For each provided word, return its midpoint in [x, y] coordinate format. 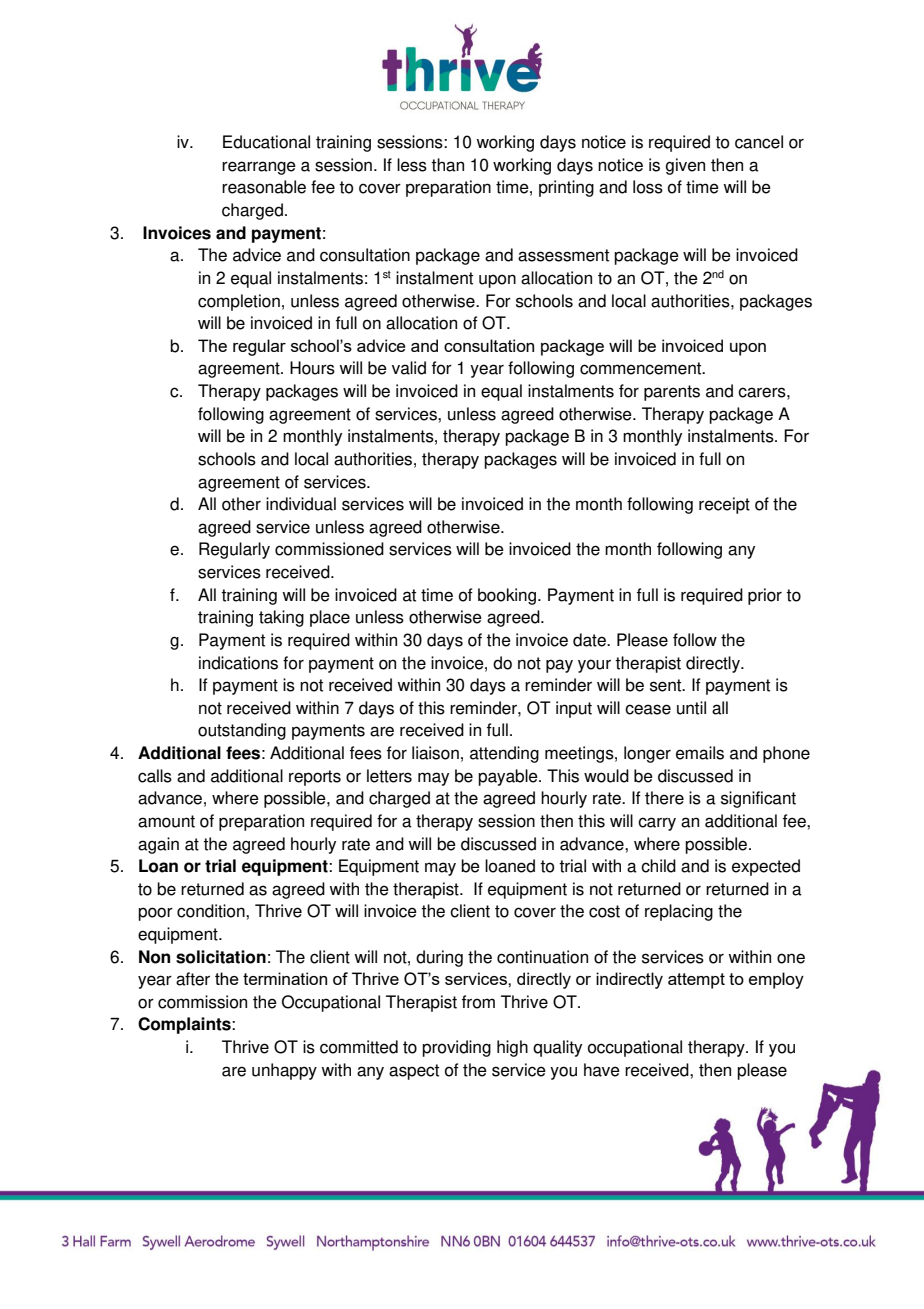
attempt [696, 981]
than [447, 165]
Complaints [185, 1025]
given [685, 166]
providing [456, 1048]
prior [765, 596]
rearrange [259, 168]
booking [508, 596]
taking [281, 618]
